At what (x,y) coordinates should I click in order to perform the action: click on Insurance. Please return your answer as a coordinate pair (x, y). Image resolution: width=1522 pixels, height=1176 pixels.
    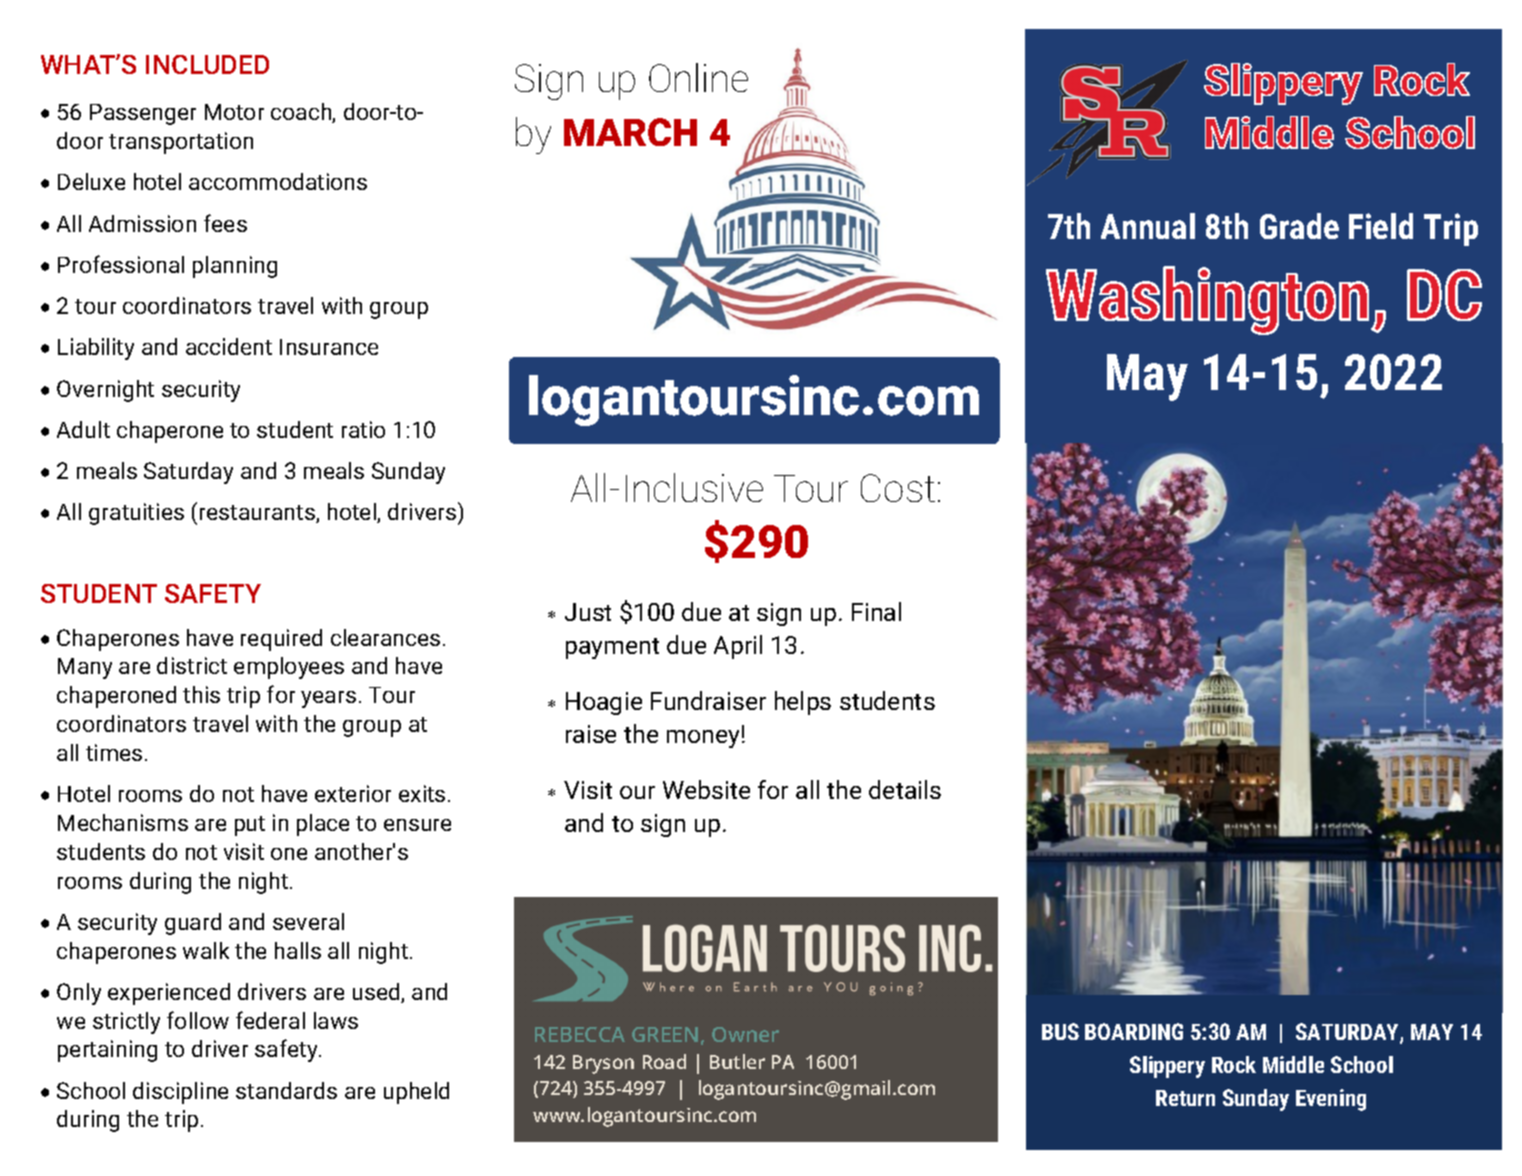
    Looking at the image, I should click on (329, 347).
